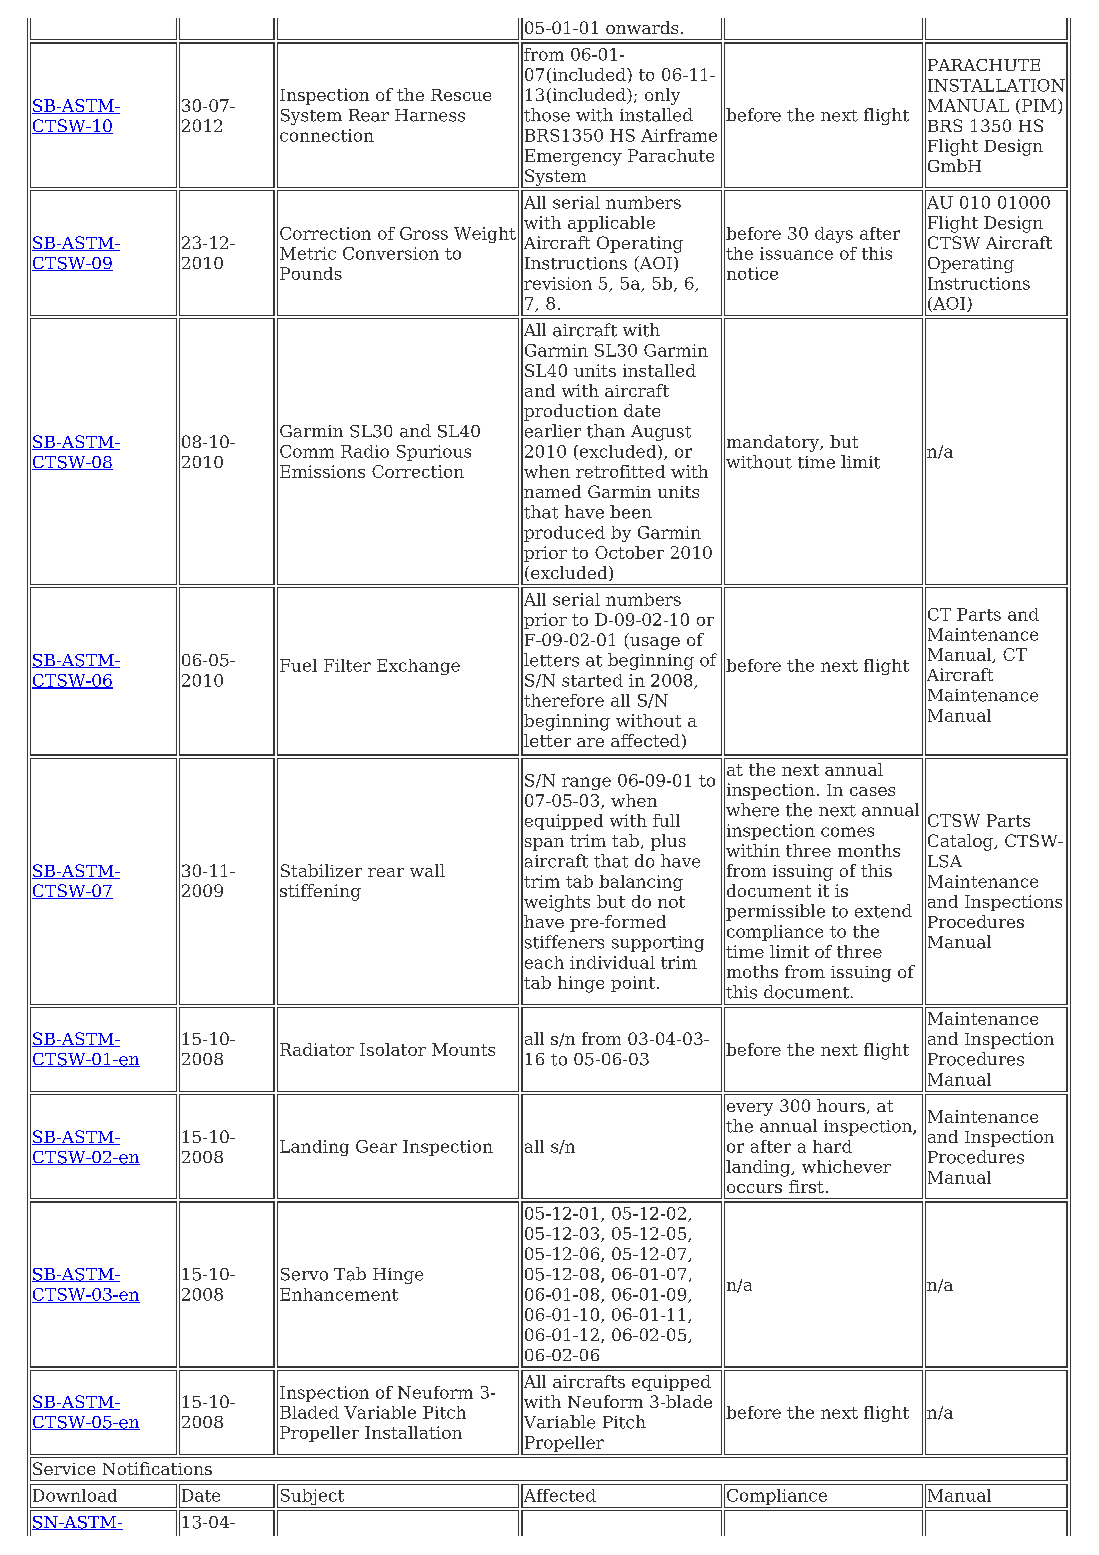  What do you see at coordinates (883, 911) in the document?
I see `extend` at bounding box center [883, 911].
